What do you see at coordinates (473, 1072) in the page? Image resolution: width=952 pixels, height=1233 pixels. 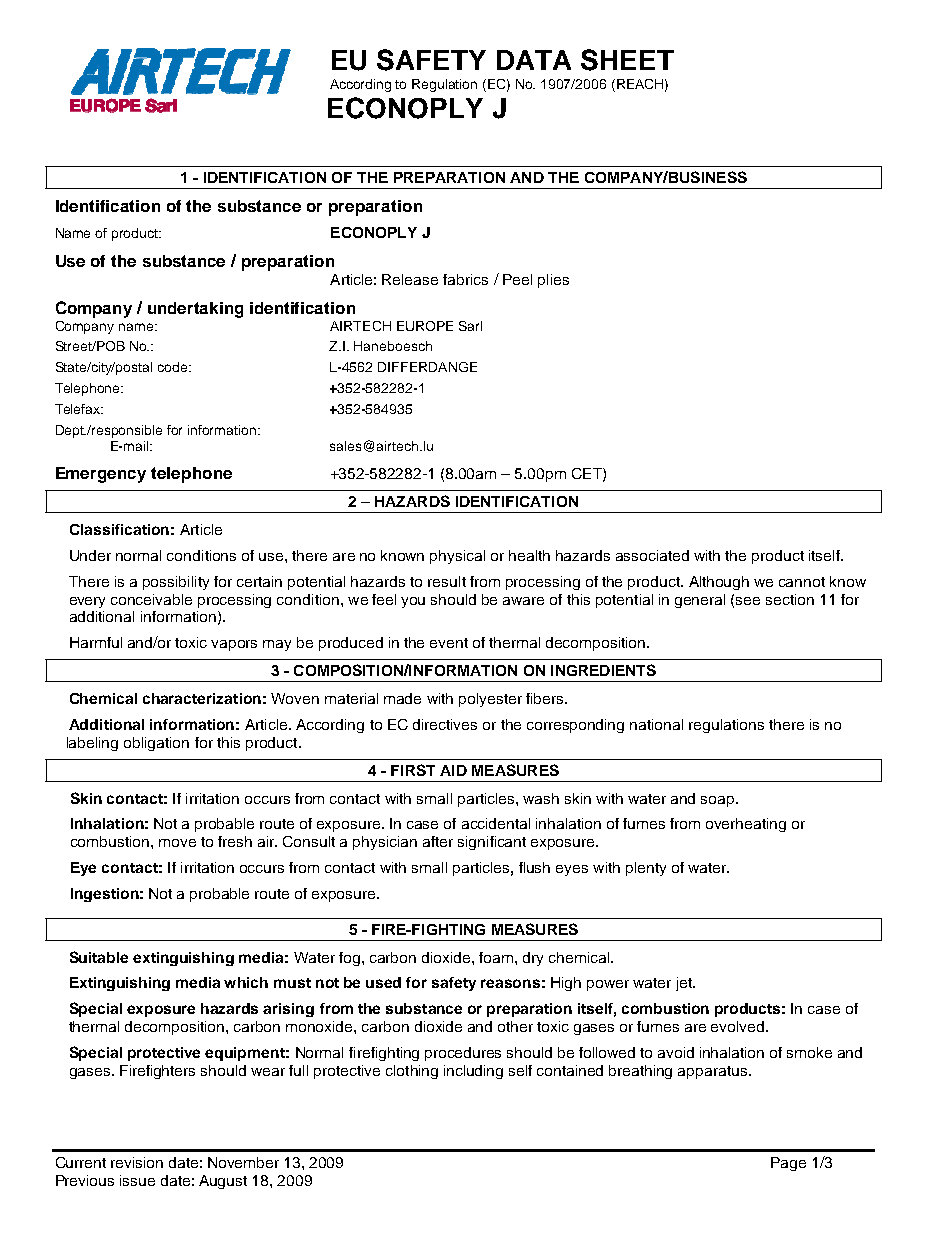 I see `including` at bounding box center [473, 1072].
